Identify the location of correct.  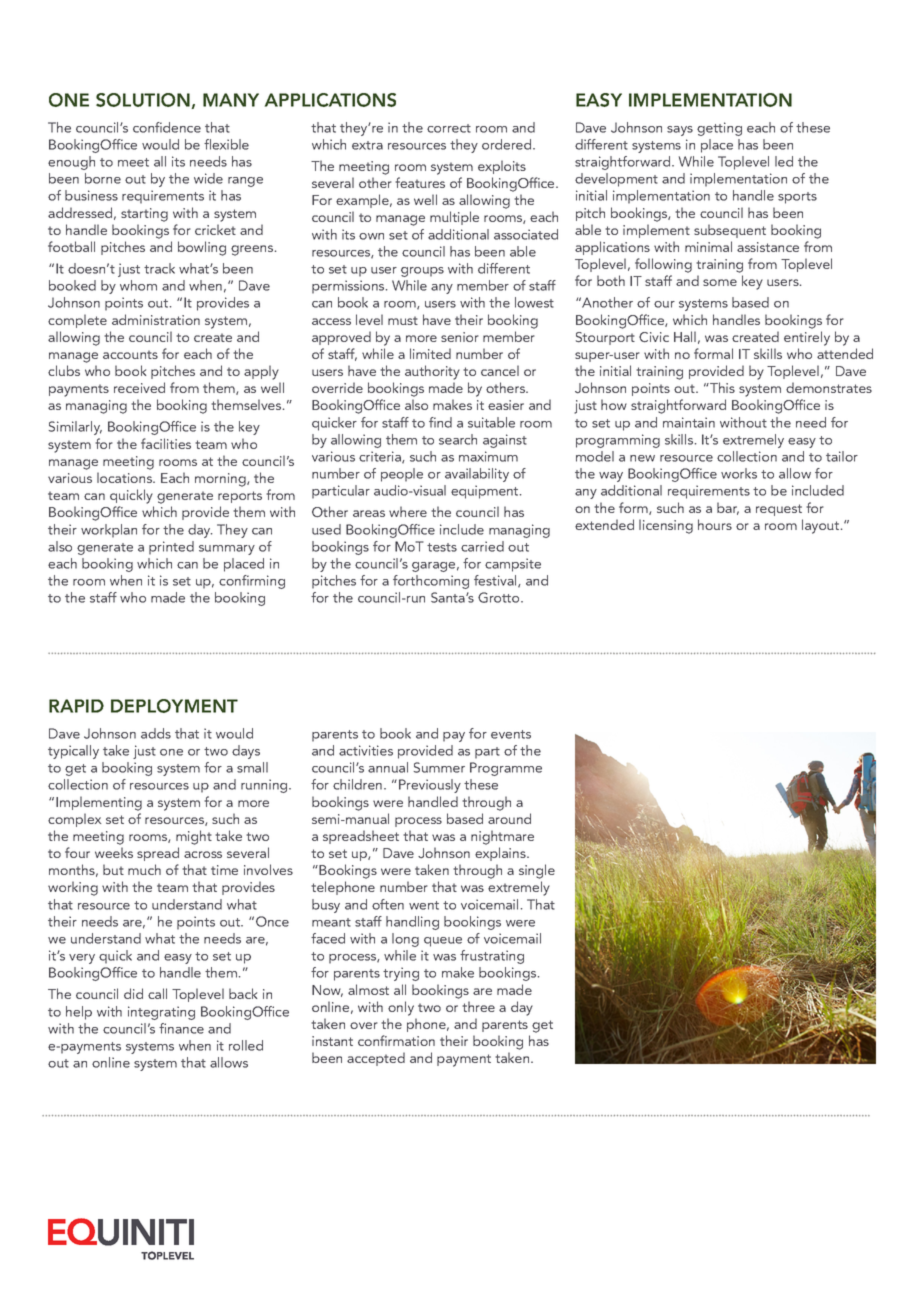
(449, 128).
